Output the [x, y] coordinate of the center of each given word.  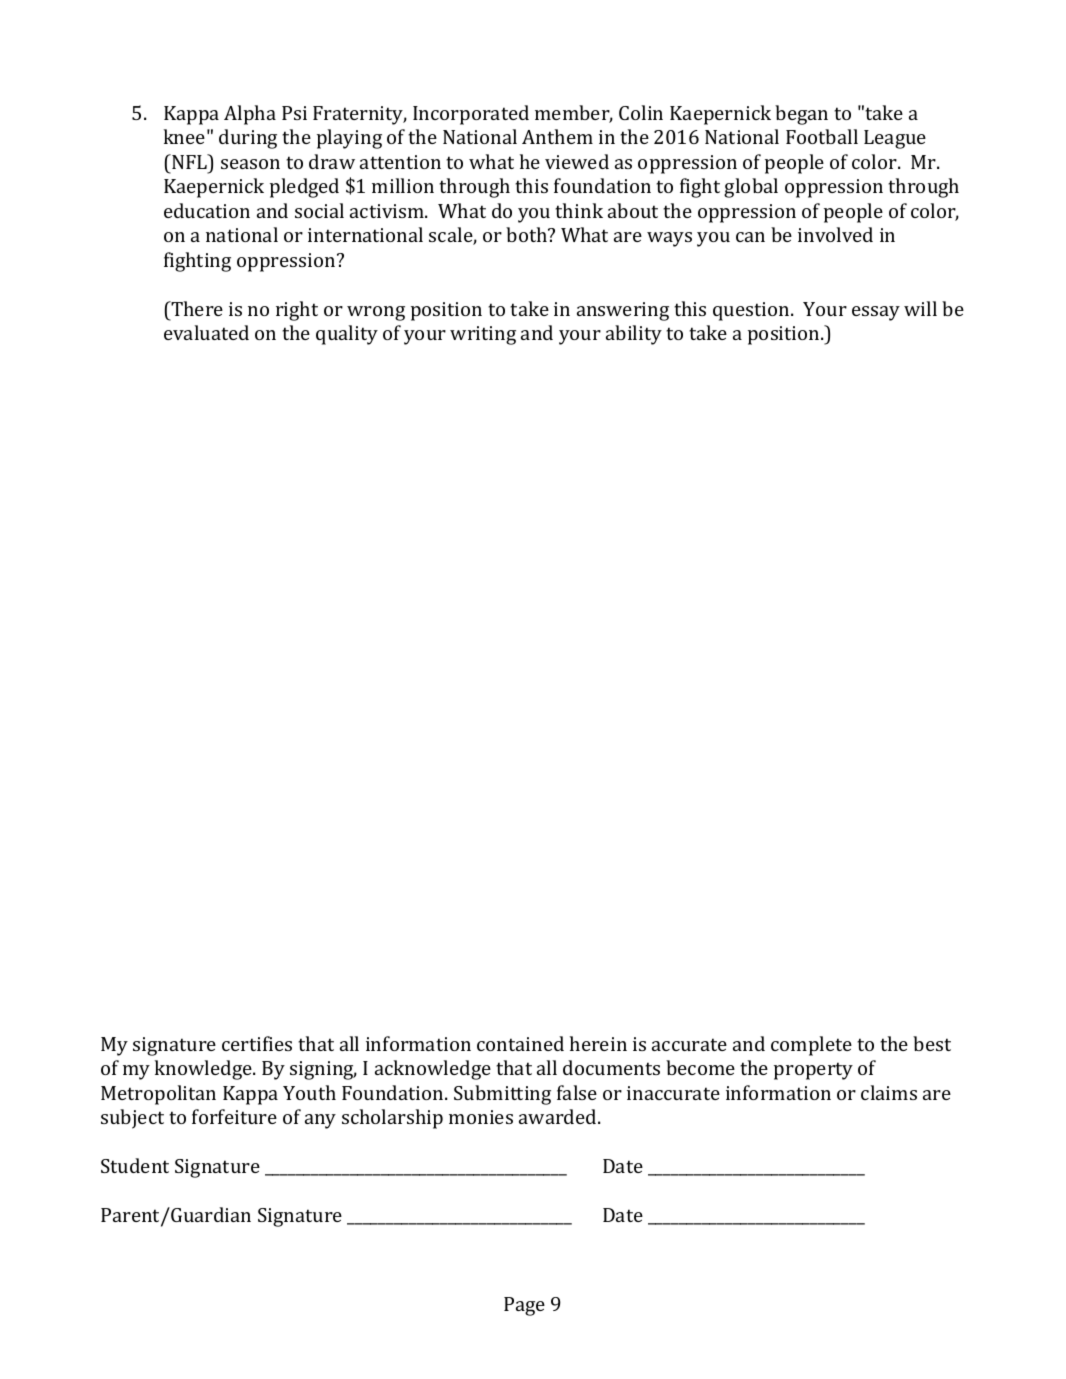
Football [822, 136]
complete [811, 1046]
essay [876, 313]
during [248, 139]
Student [135, 1165]
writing [483, 335]
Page [524, 1306]
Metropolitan [158, 1095]
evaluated [206, 332]
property [813, 1071]
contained [520, 1043]
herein [598, 1043]
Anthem [557, 136]
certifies [257, 1043]
